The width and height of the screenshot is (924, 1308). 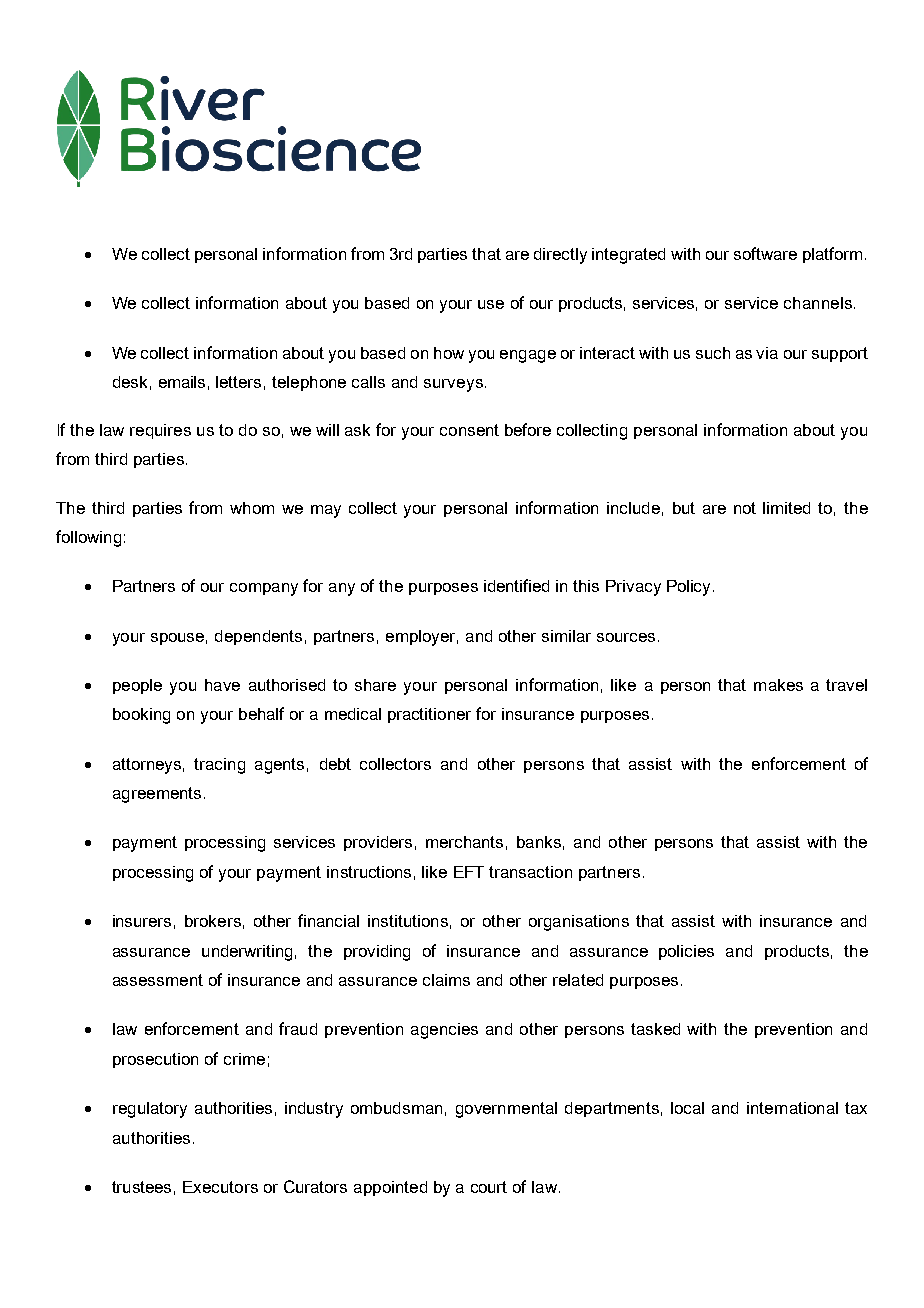 I want to click on practitioner, so click(x=429, y=715).
